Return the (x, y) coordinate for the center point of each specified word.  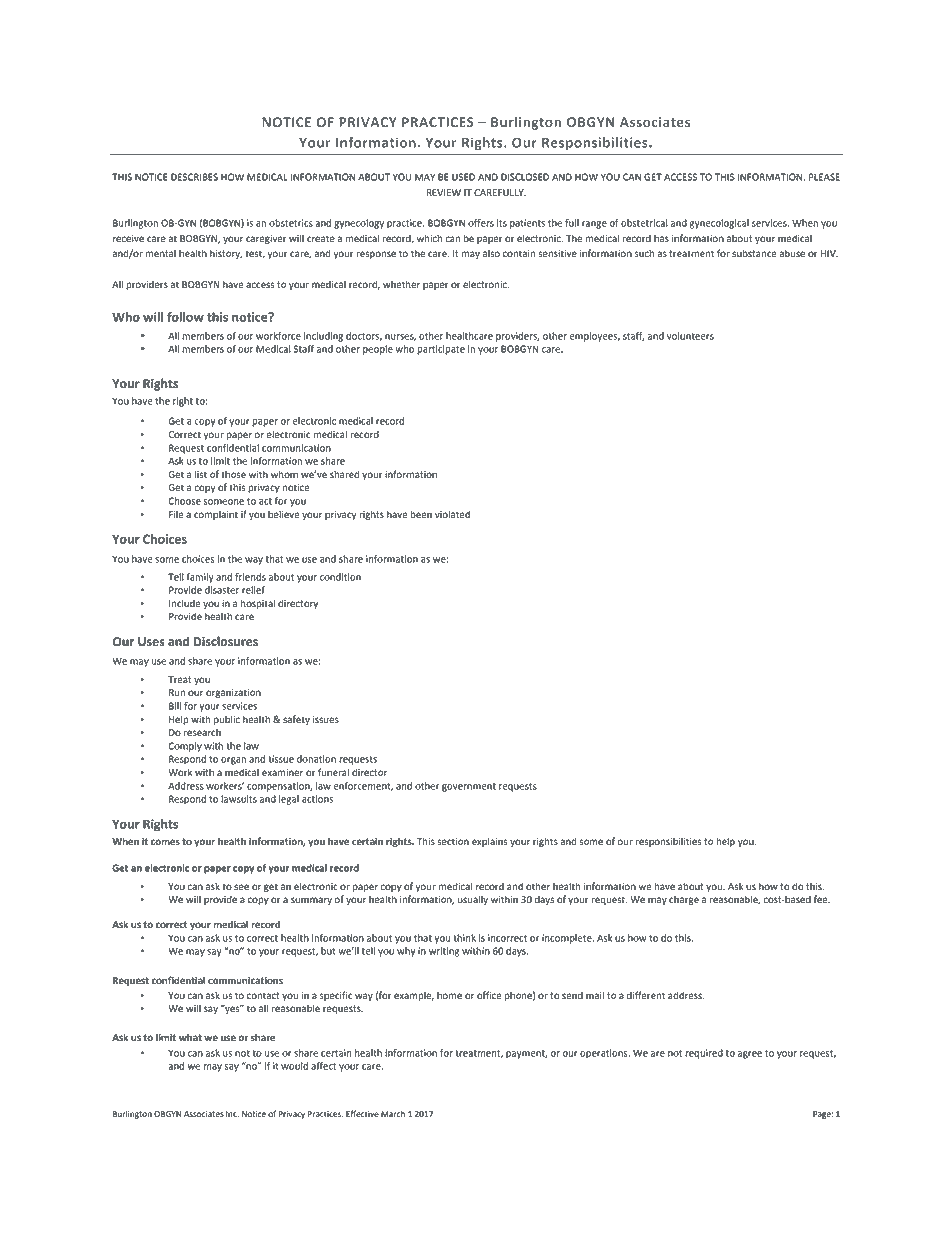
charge (684, 900)
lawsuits (239, 799)
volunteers (690, 336)
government (469, 787)
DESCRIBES (194, 177)
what (190, 1037)
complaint (216, 515)
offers (481, 223)
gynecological (719, 224)
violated (452, 514)
